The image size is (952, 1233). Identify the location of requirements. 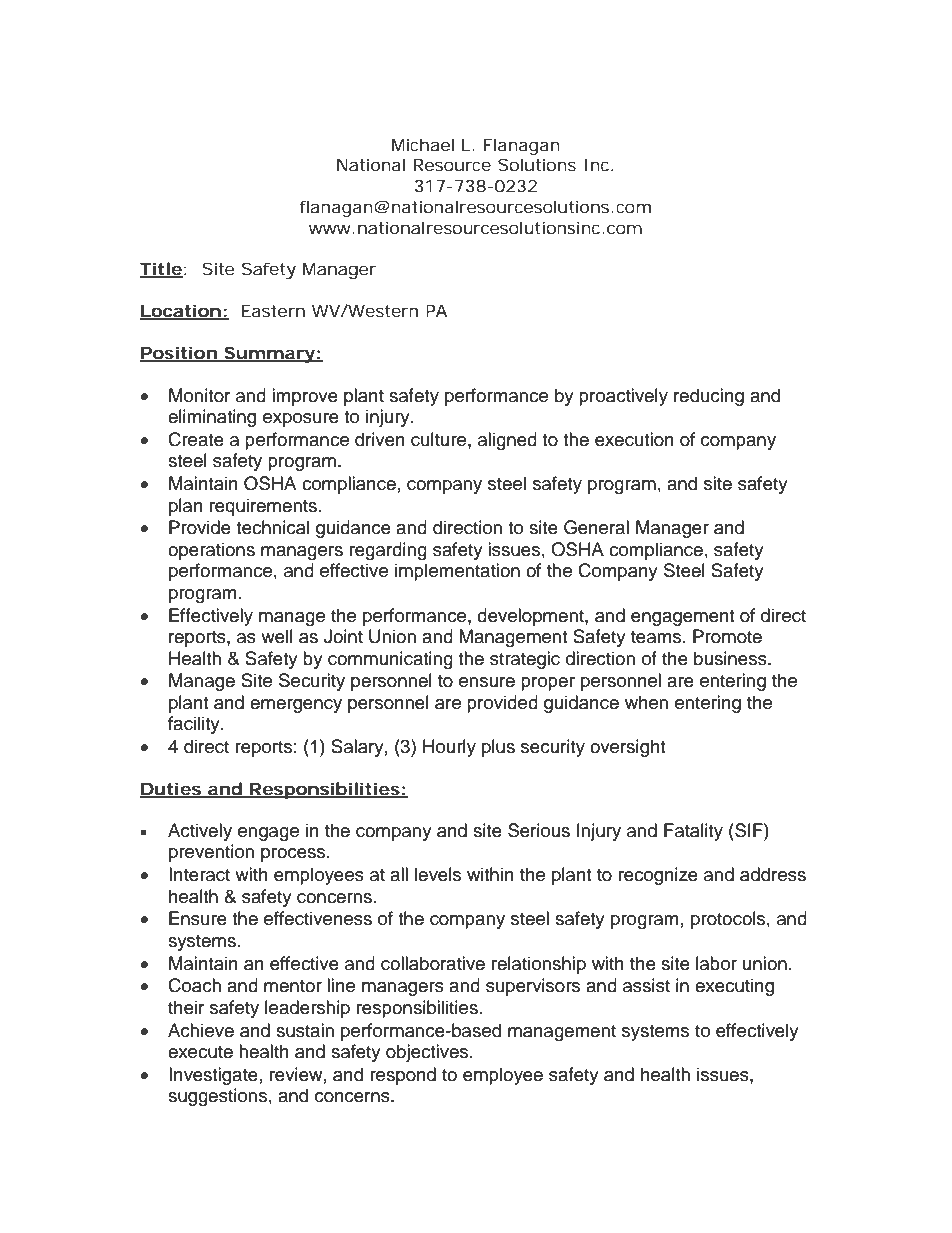
(263, 507).
